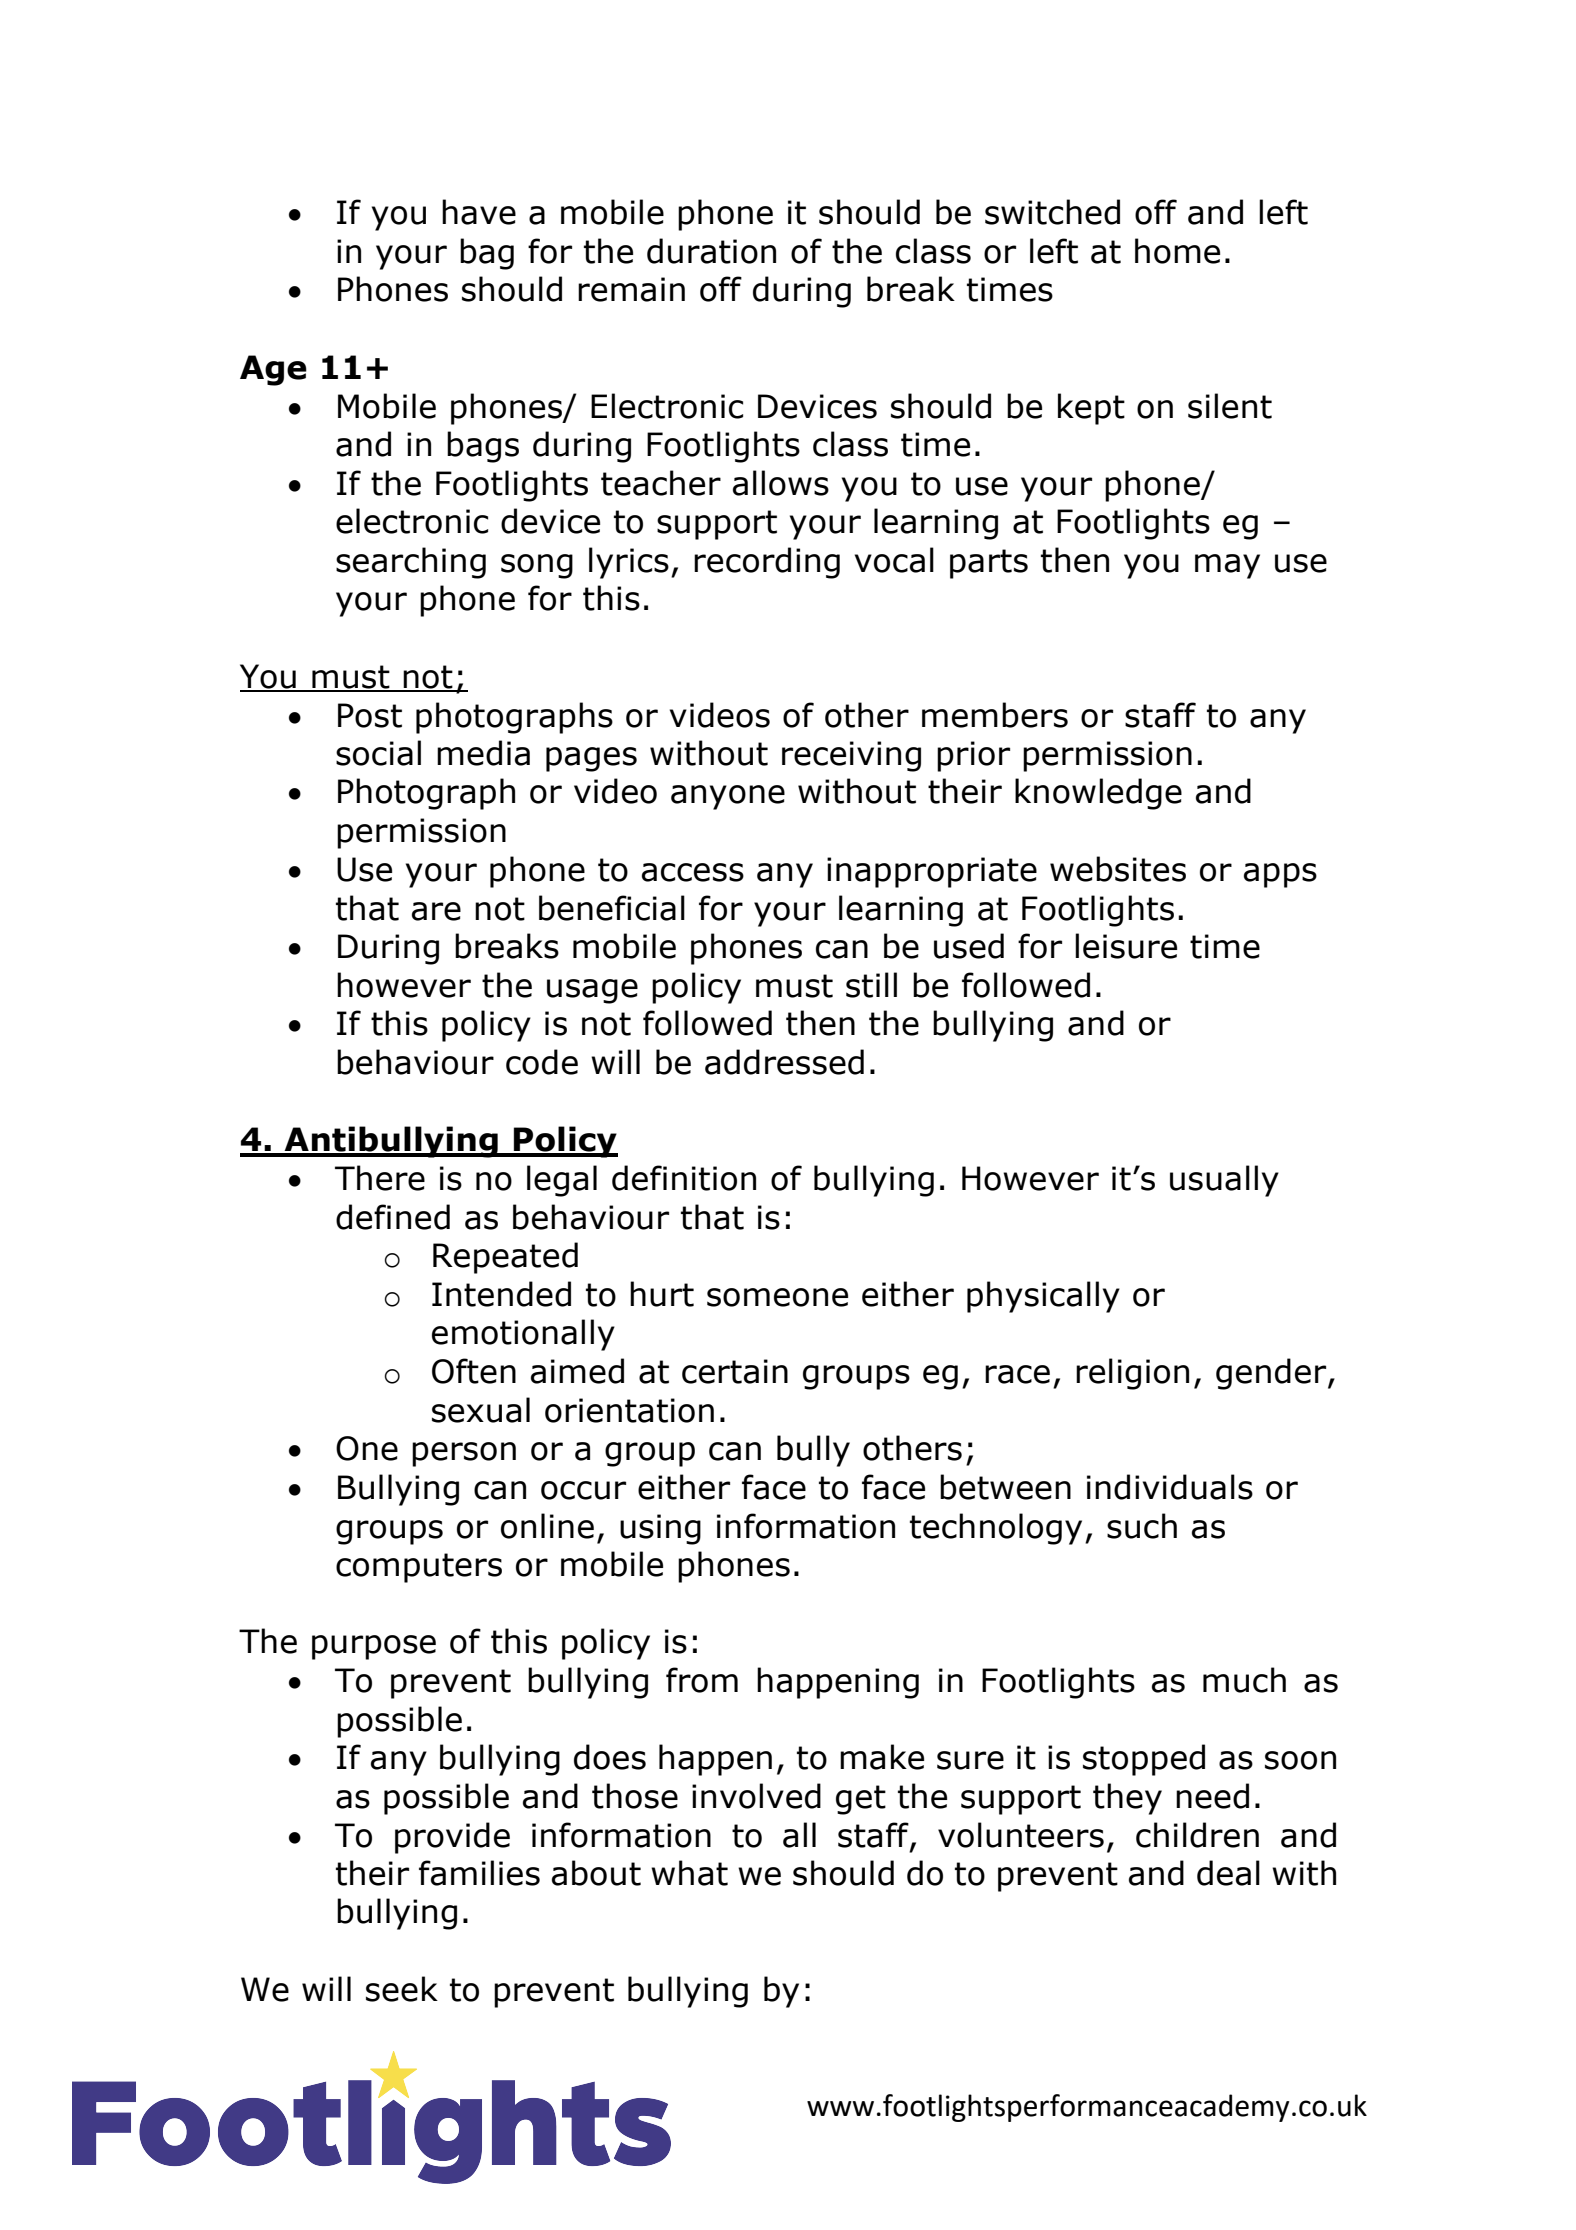 The width and height of the screenshot is (1576, 2230). I want to click on families, so click(479, 1873).
